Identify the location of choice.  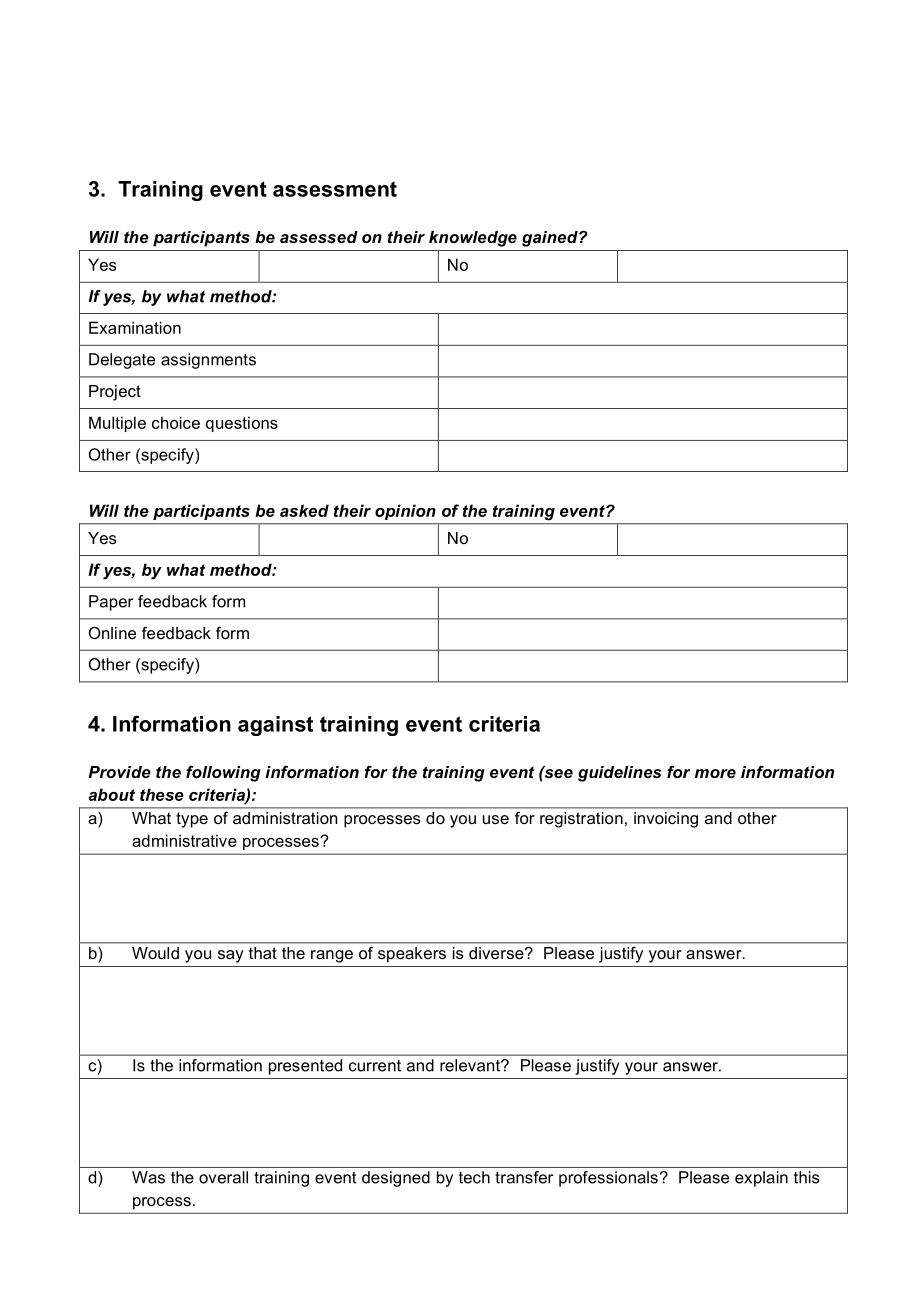
(176, 422).
